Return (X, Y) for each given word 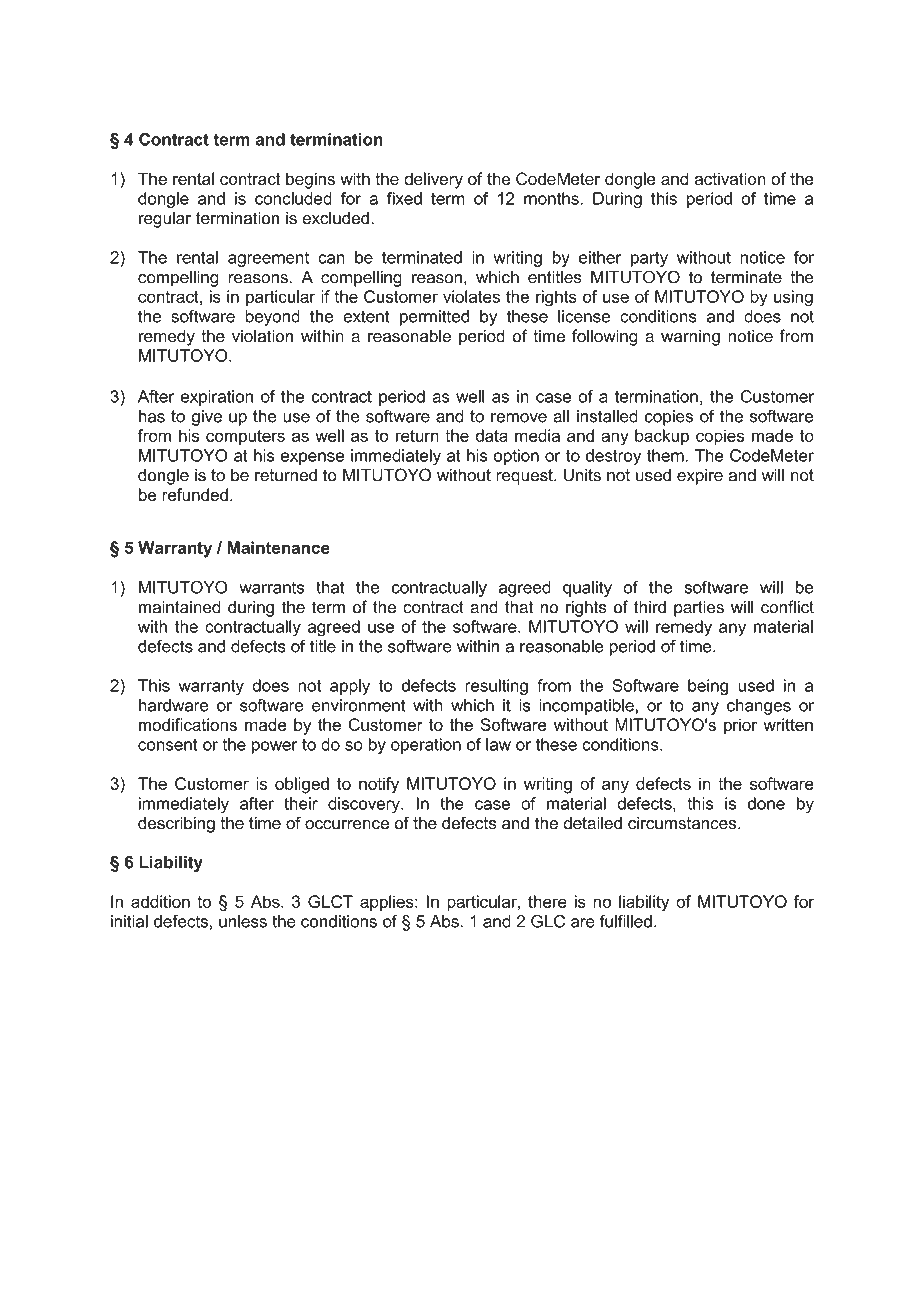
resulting (496, 687)
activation (730, 178)
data (491, 435)
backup (662, 437)
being (708, 687)
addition (160, 901)
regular (165, 219)
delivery (433, 180)
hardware (174, 705)
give (206, 418)
